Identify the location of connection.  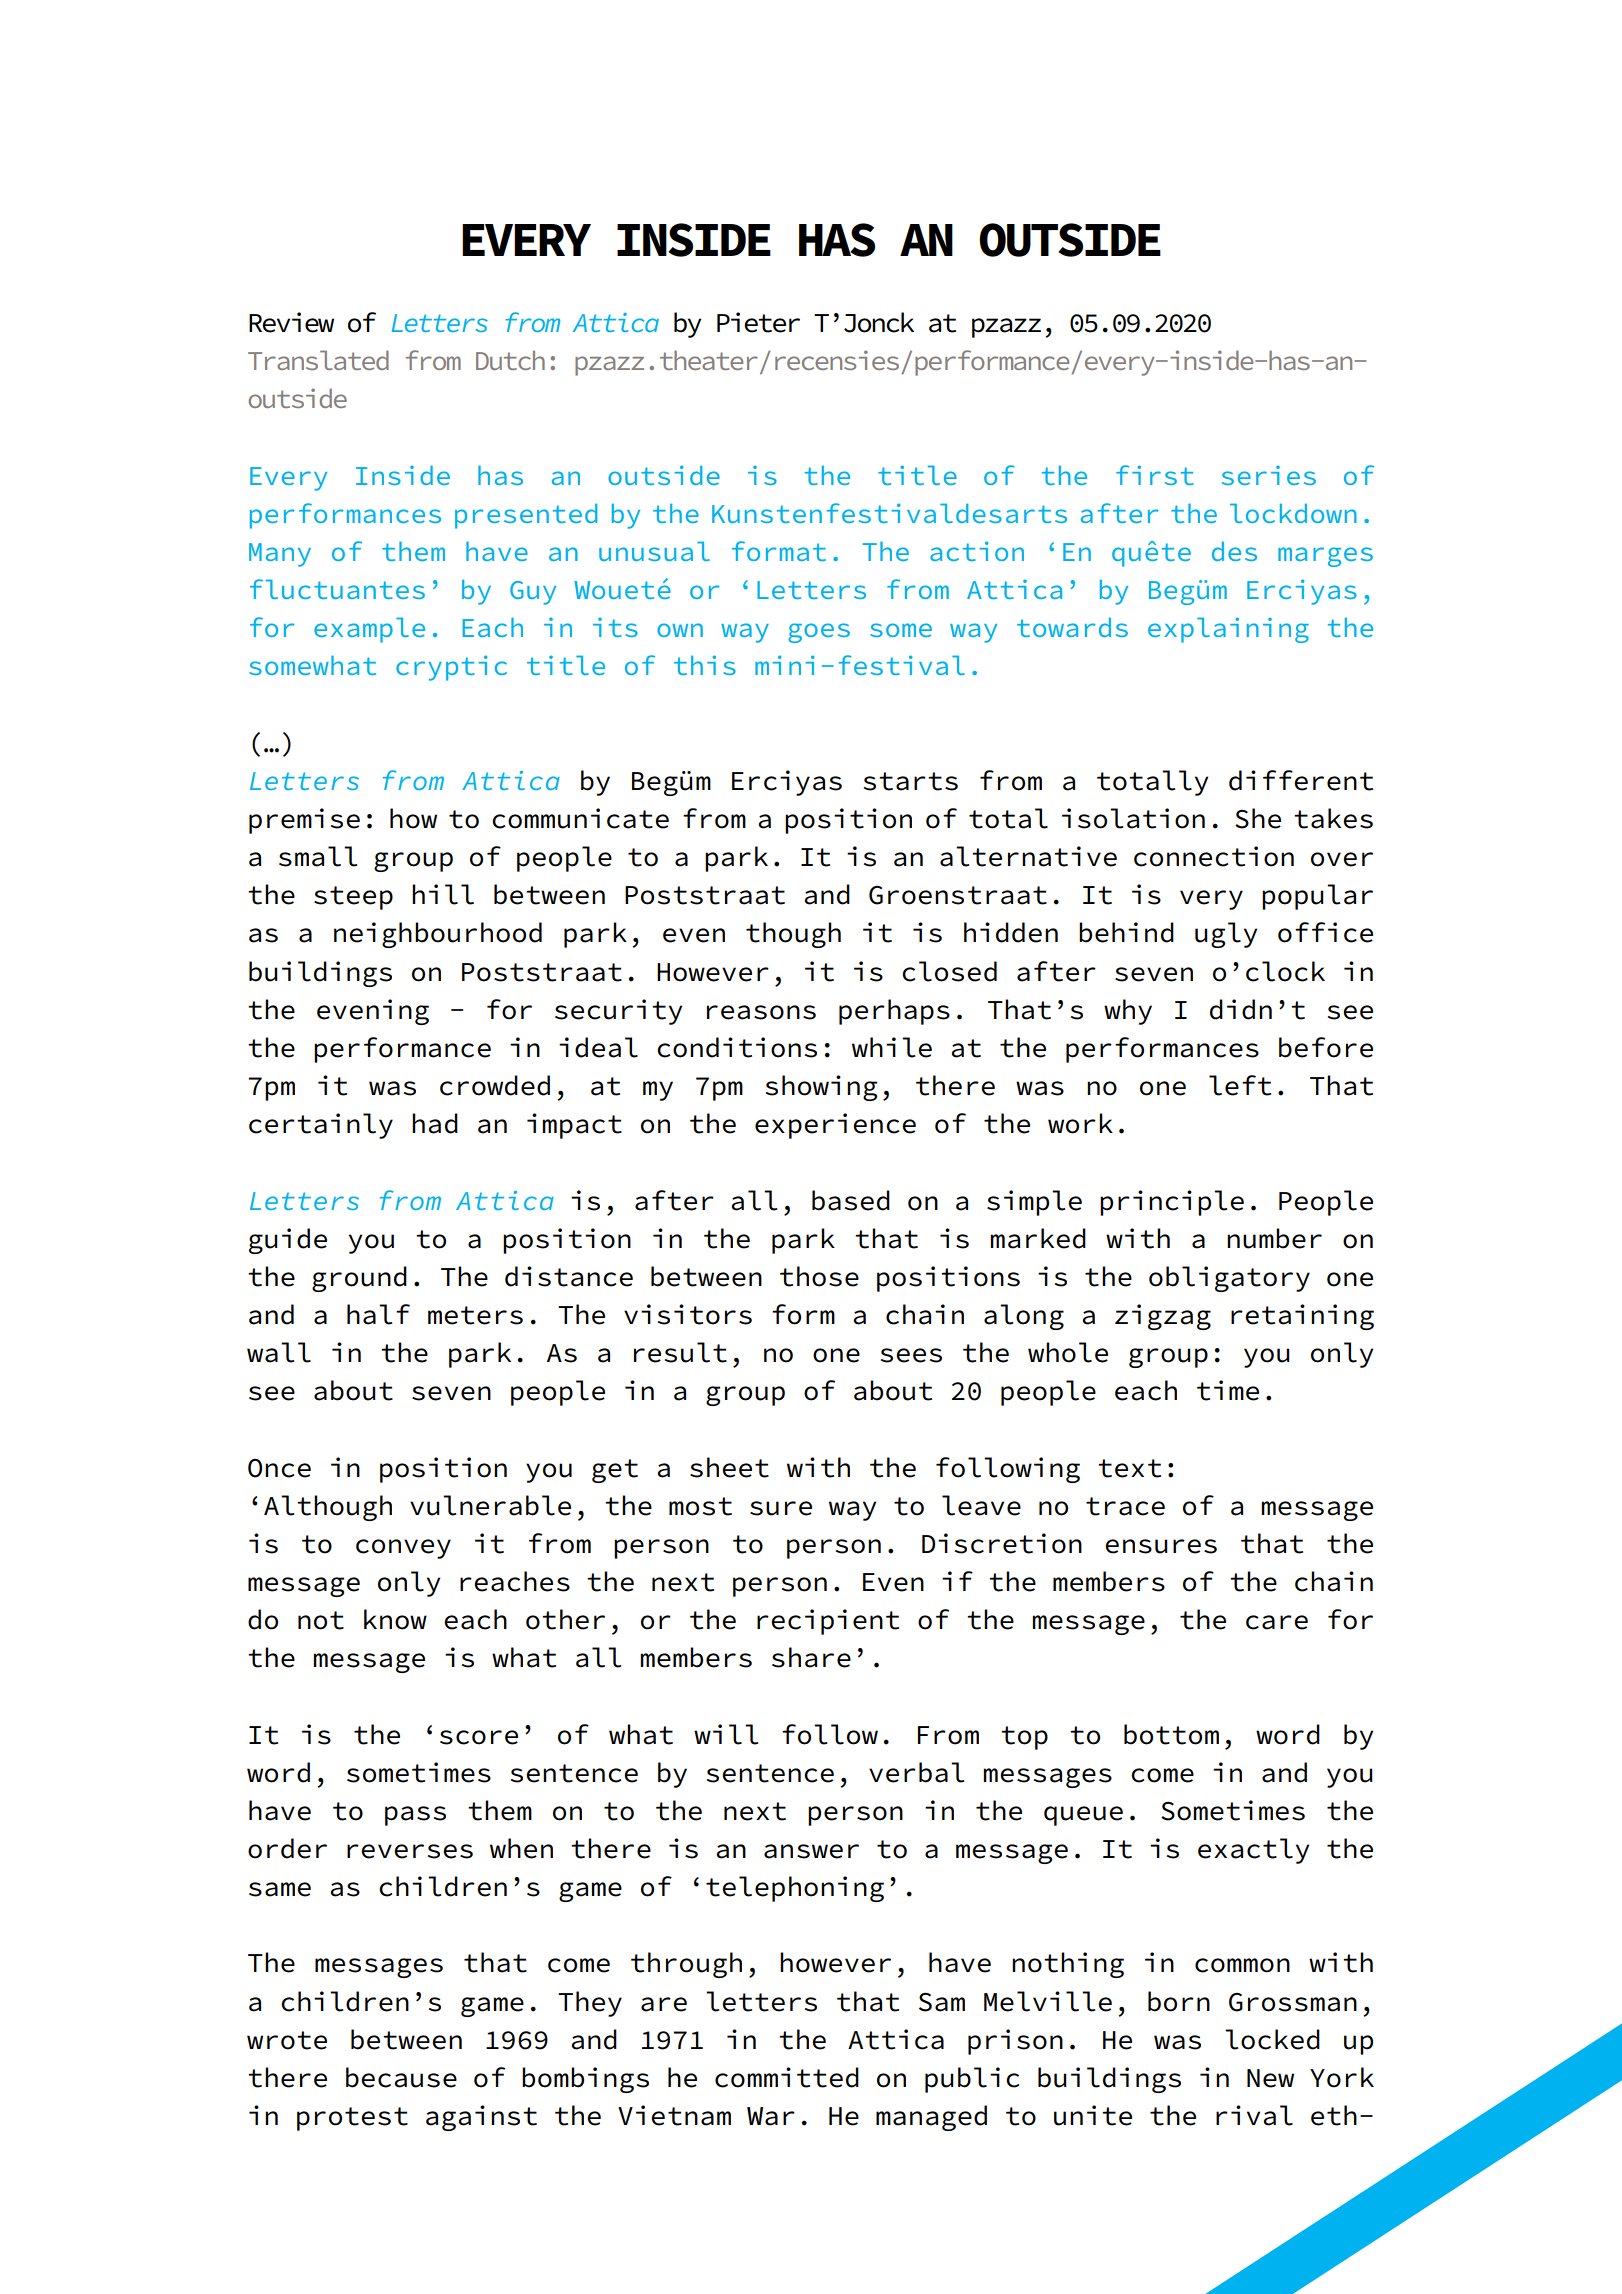
(1214, 856).
